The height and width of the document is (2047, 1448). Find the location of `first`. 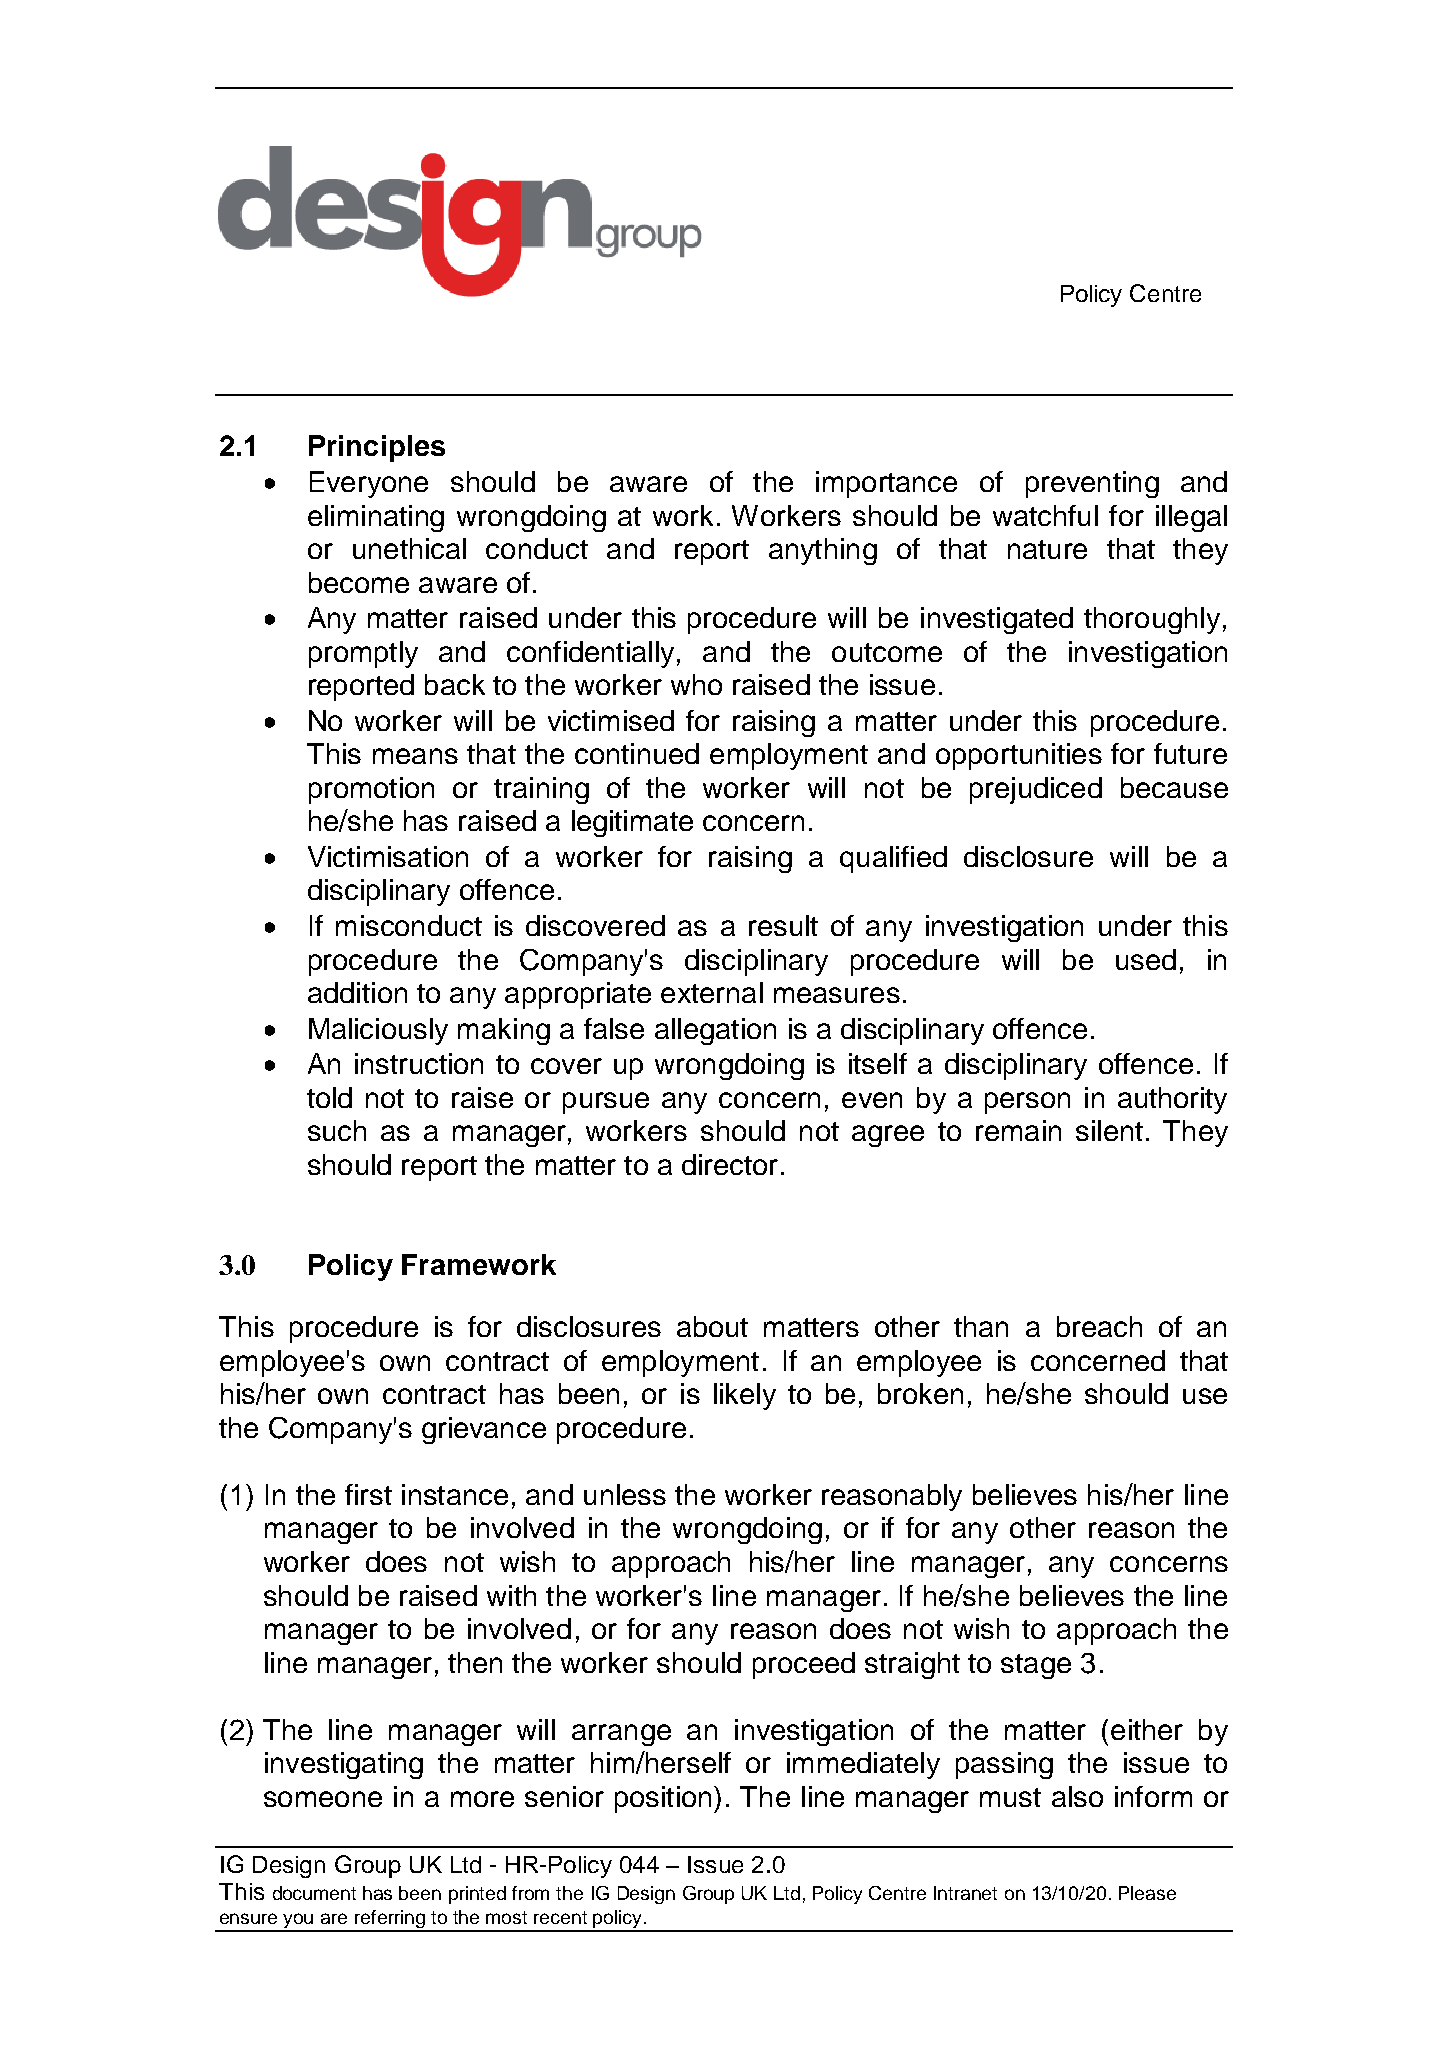

first is located at coordinates (368, 1494).
